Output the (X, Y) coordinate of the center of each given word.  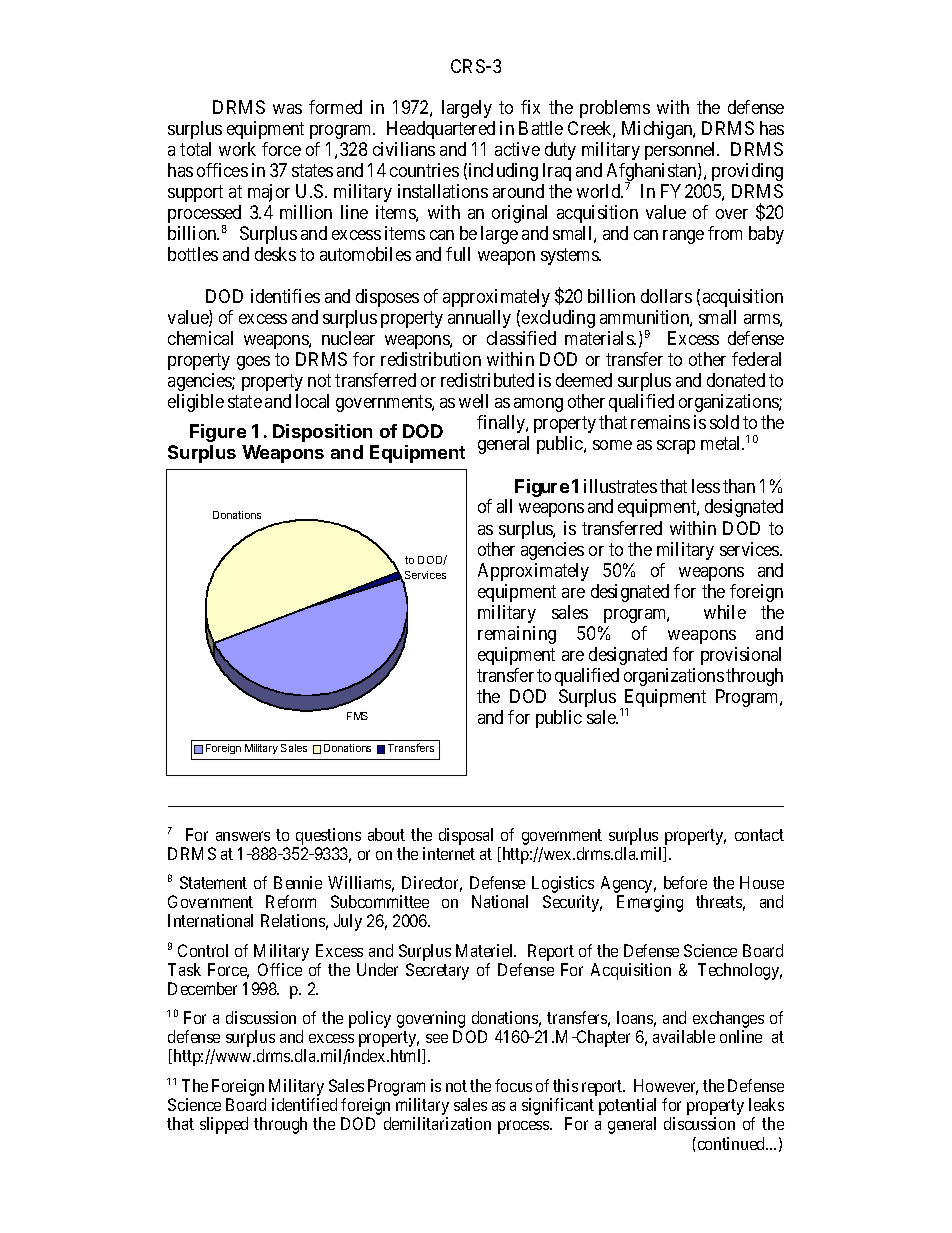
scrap (676, 447)
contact (759, 835)
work (237, 149)
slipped (224, 1125)
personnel (682, 151)
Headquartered (441, 130)
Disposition (322, 433)
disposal (466, 836)
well (473, 401)
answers (243, 836)
